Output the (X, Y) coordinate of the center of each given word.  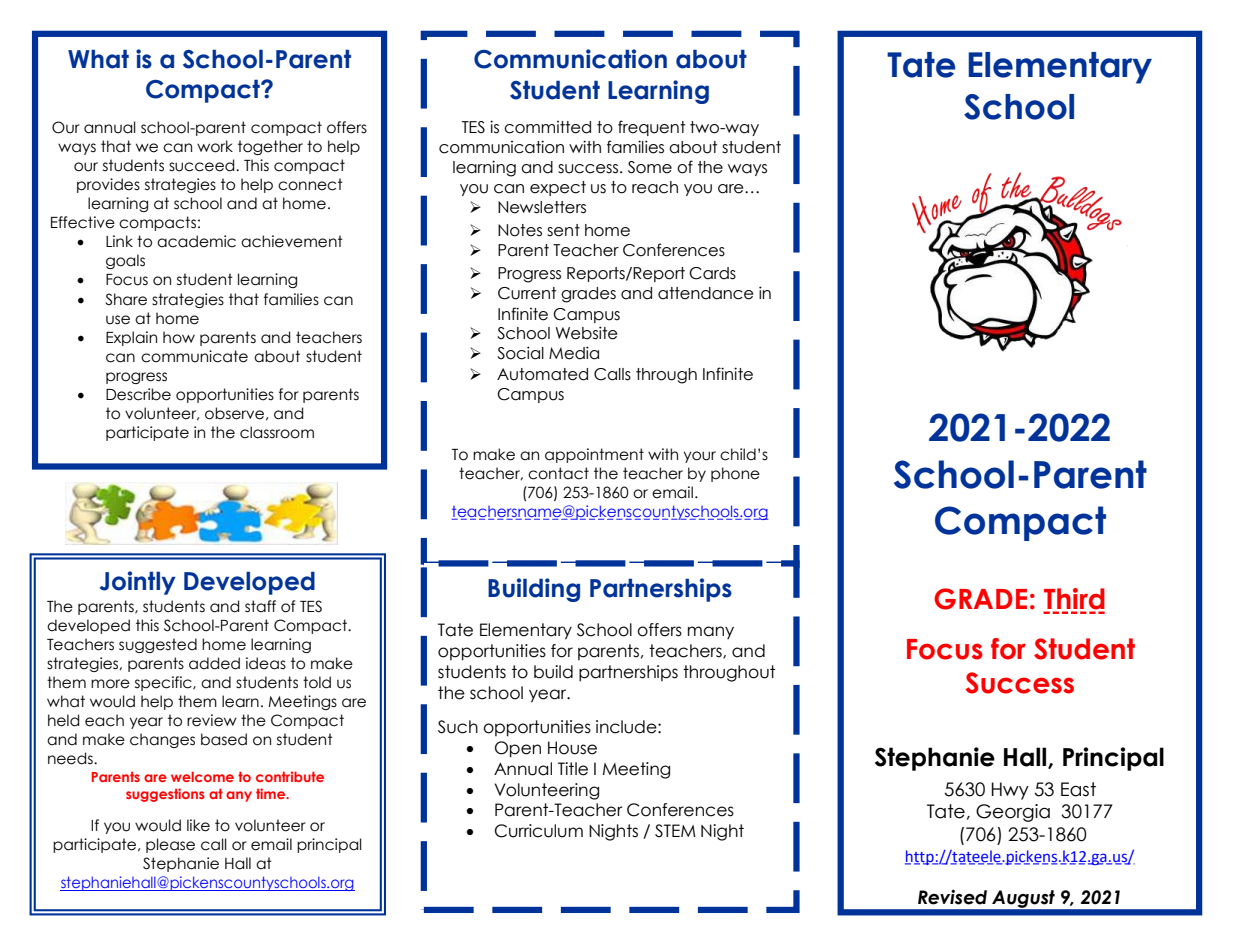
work (215, 146)
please (170, 845)
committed (547, 127)
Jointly (138, 583)
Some (650, 167)
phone (735, 474)
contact (558, 473)
